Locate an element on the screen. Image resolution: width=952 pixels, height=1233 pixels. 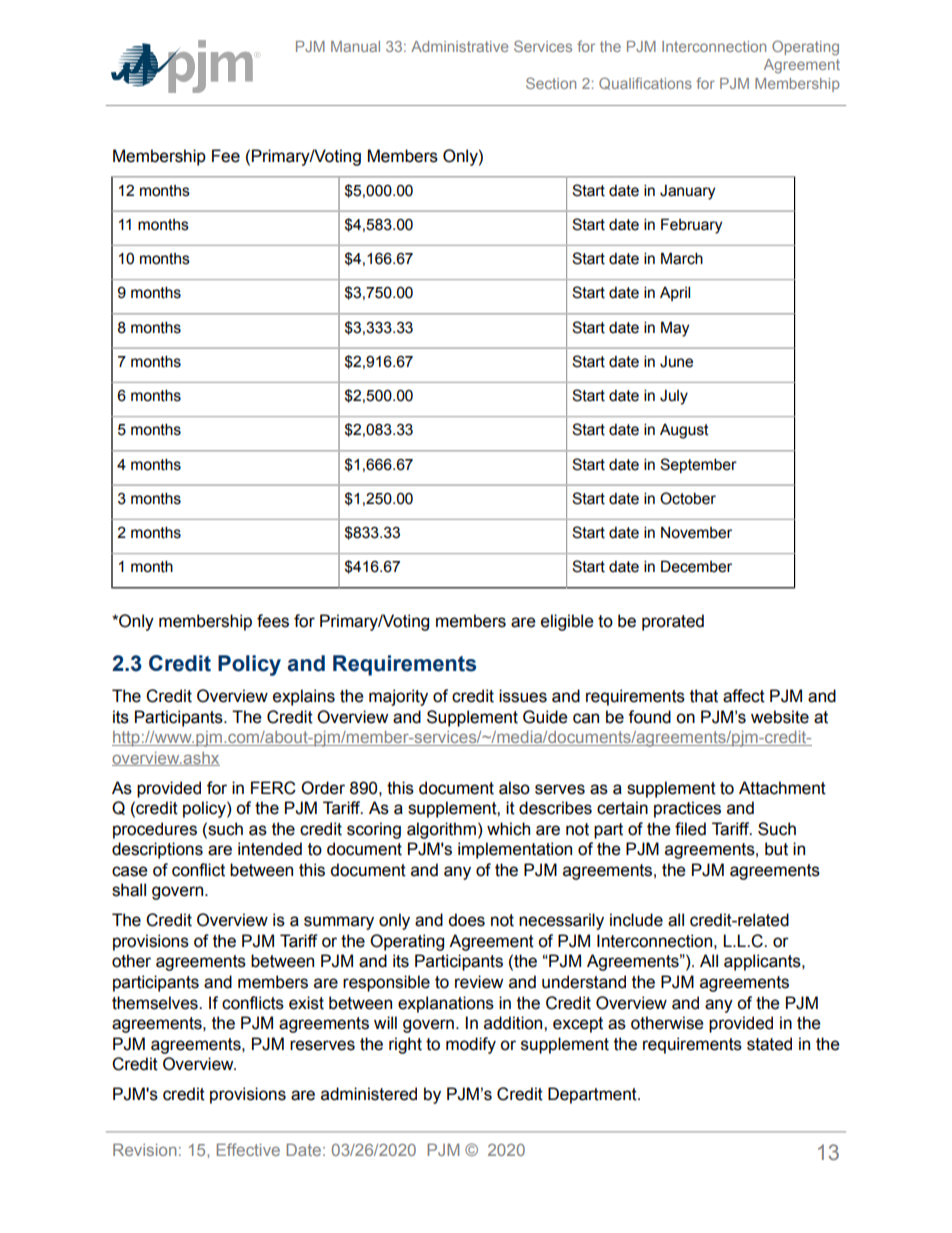
modify is located at coordinates (471, 1045).
